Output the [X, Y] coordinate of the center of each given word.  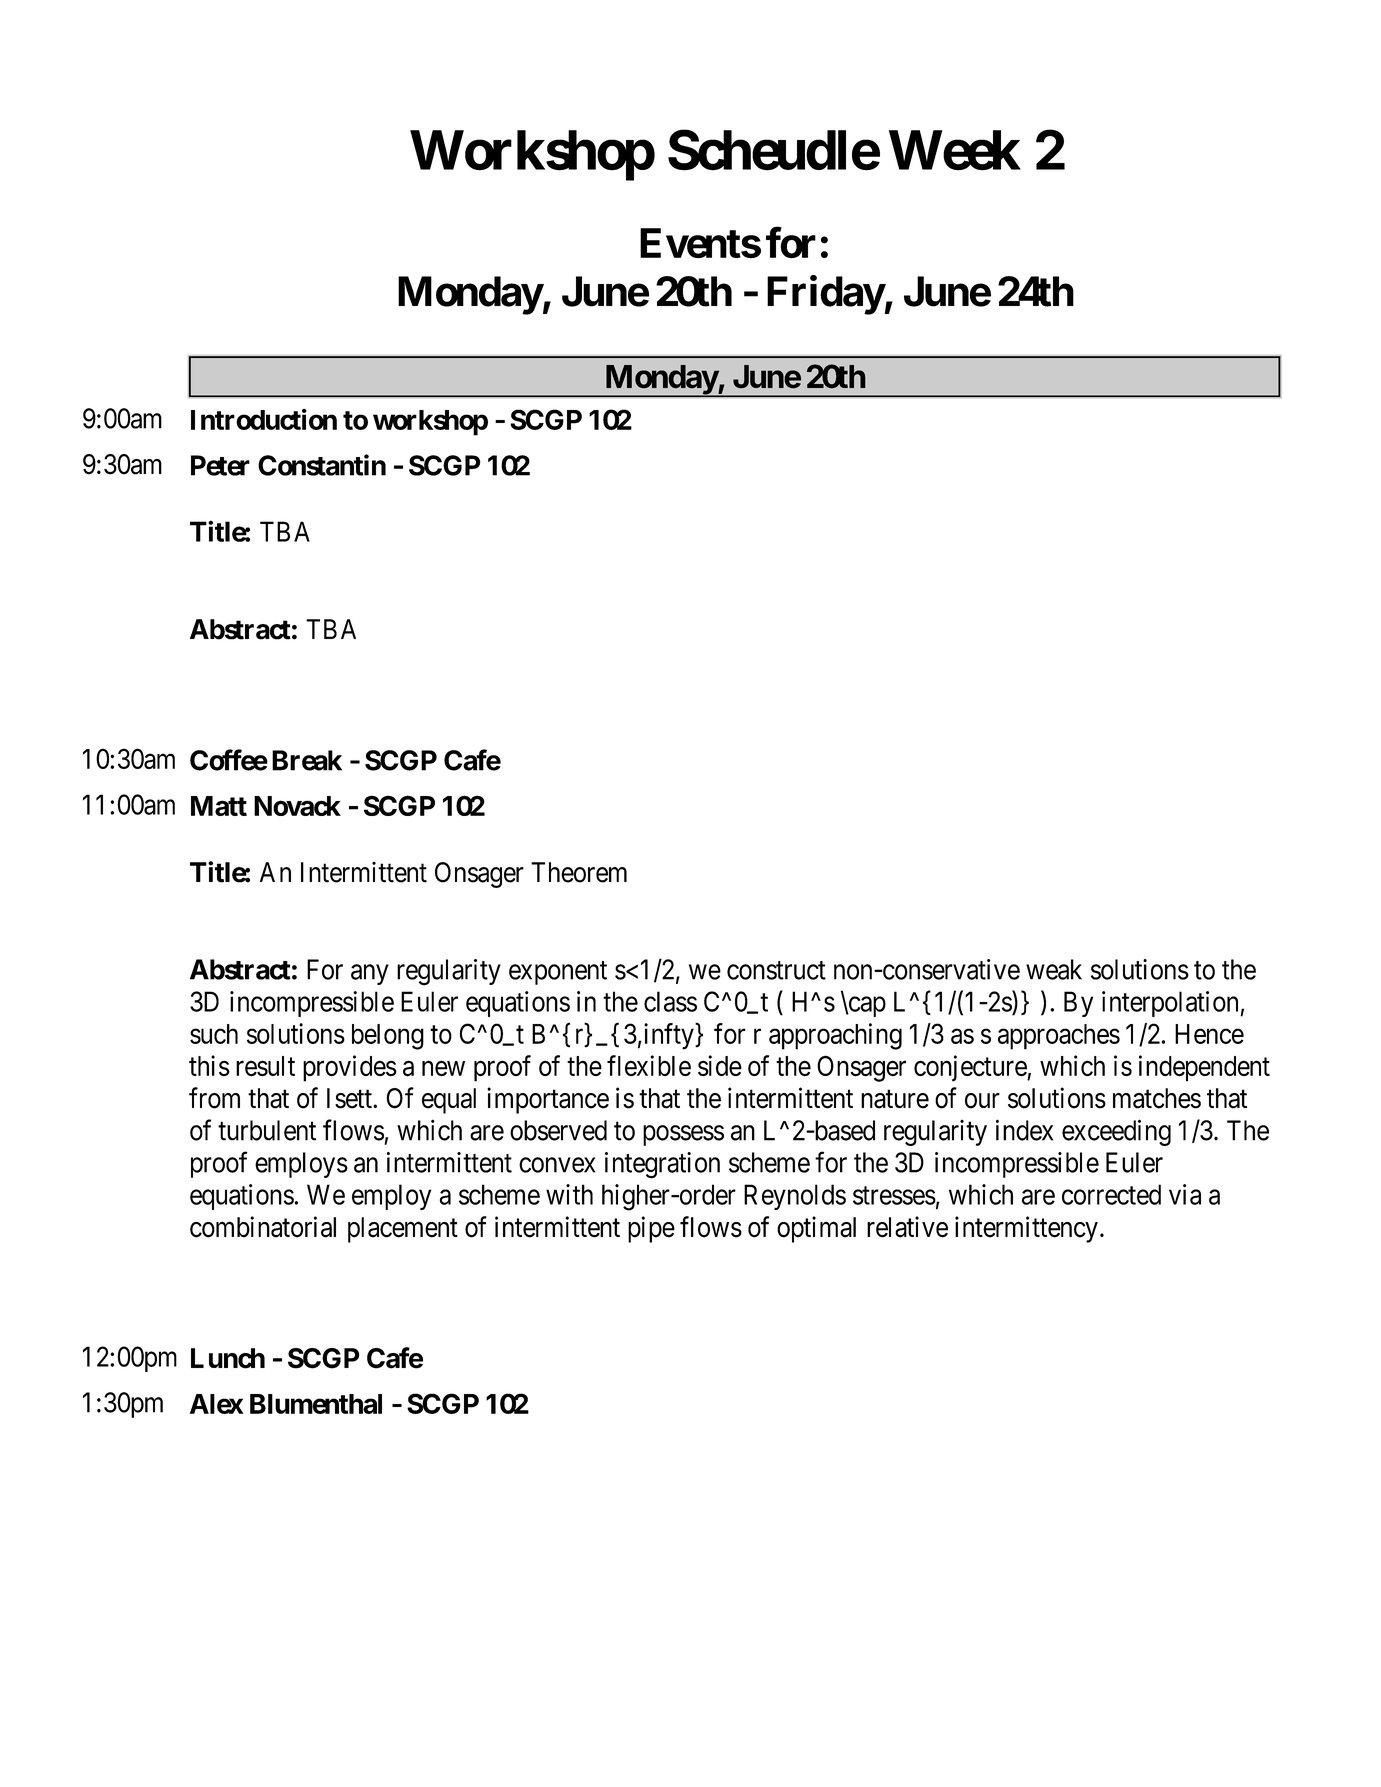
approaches [1059, 1037]
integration [662, 1165]
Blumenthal [316, 1404]
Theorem [579, 872]
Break [307, 760]
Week [955, 150]
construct [776, 970]
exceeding [1116, 1132]
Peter [220, 465]
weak [1054, 969]
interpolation [1171, 1004]
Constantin [322, 465]
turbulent [267, 1130]
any [370, 974]
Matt [219, 806]
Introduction [264, 419]
